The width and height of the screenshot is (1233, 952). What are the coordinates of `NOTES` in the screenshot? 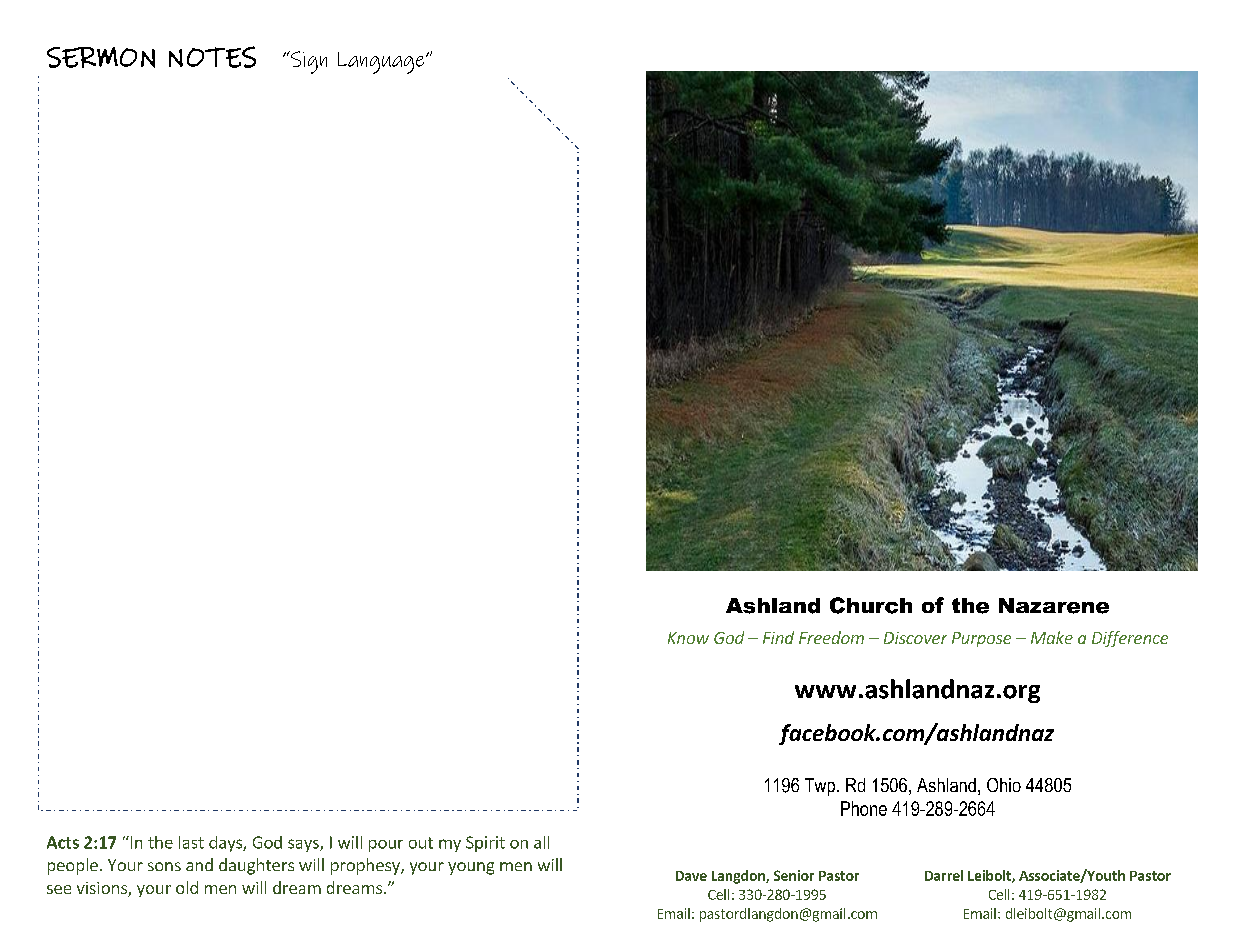 It's located at (212, 57).
